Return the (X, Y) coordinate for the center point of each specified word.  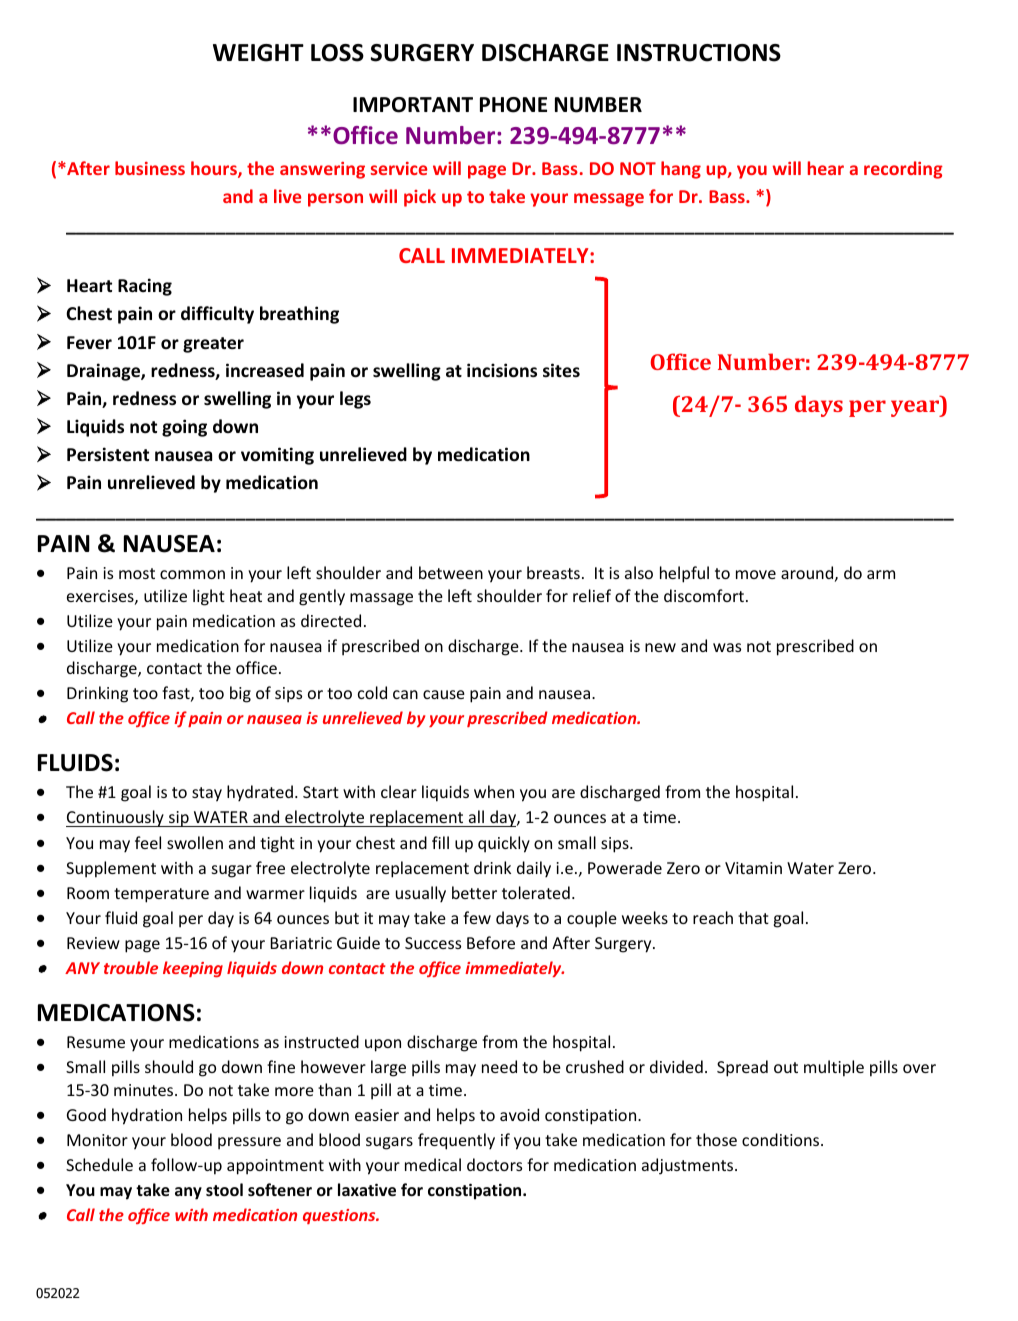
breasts (553, 572)
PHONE (513, 105)
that (753, 917)
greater (213, 345)
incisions (502, 370)
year (916, 408)
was (727, 647)
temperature (161, 895)
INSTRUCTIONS (699, 53)
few (477, 917)
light (209, 597)
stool (224, 1189)
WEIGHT (258, 53)
